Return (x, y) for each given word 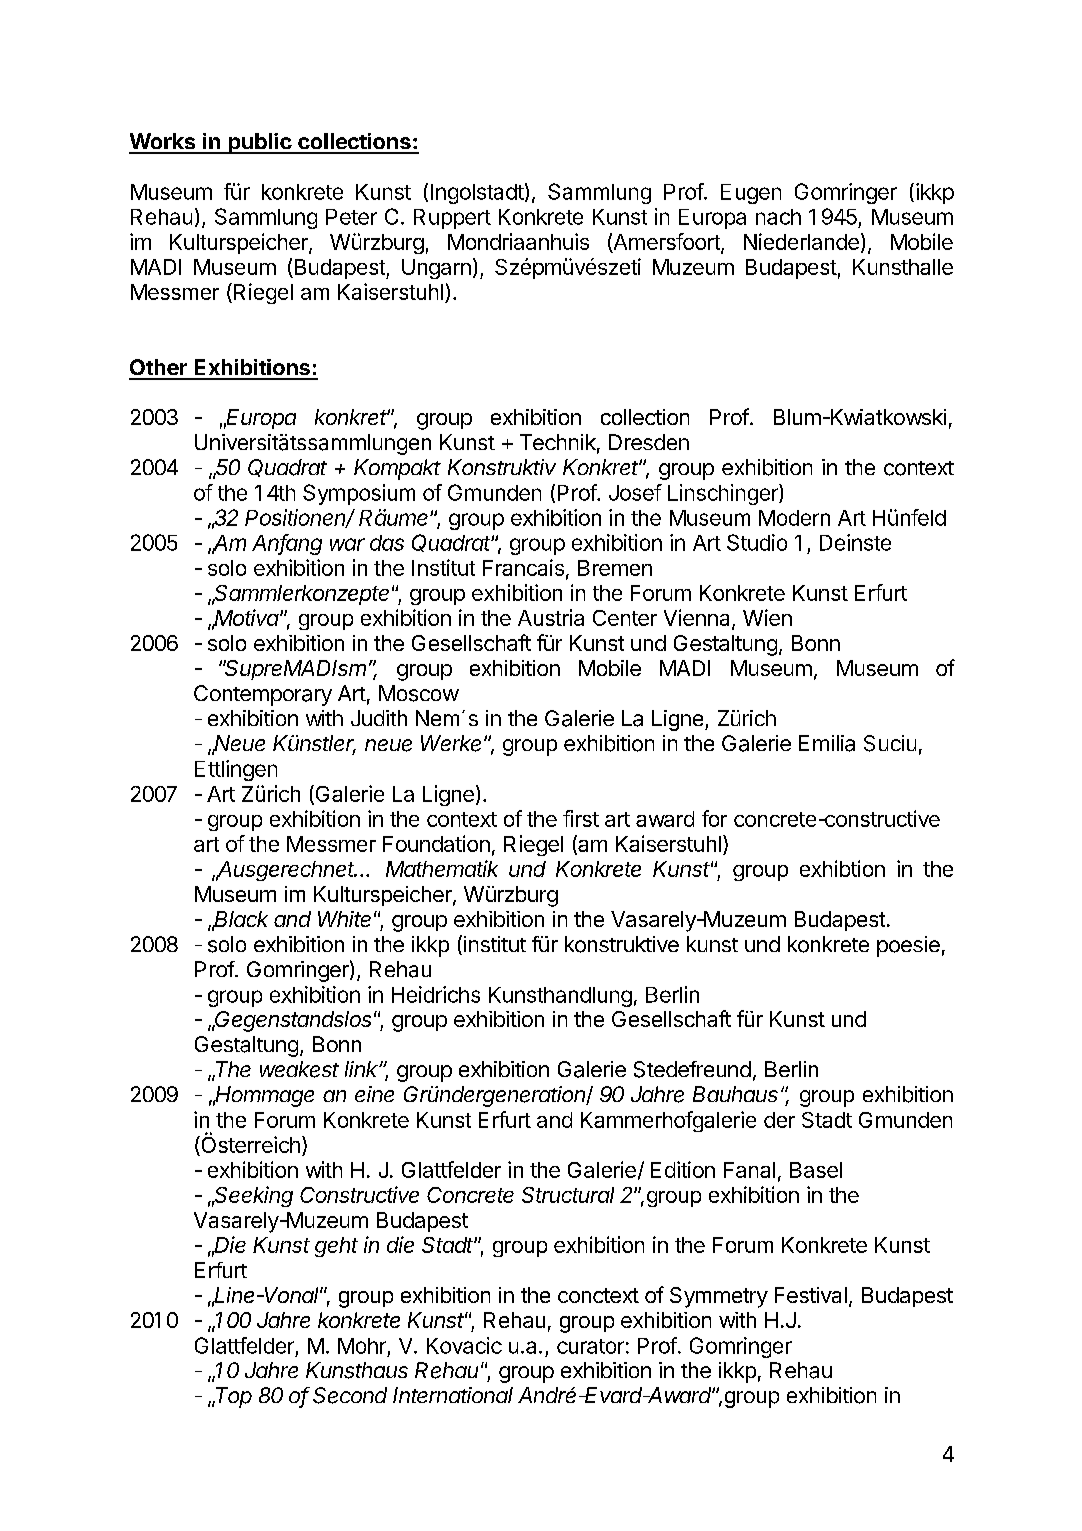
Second (350, 1395)
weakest (299, 1069)
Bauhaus (735, 1094)
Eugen (751, 194)
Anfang (287, 544)
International (453, 1395)
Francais (523, 567)
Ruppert (452, 219)
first (581, 818)
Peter (351, 217)
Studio (757, 542)
